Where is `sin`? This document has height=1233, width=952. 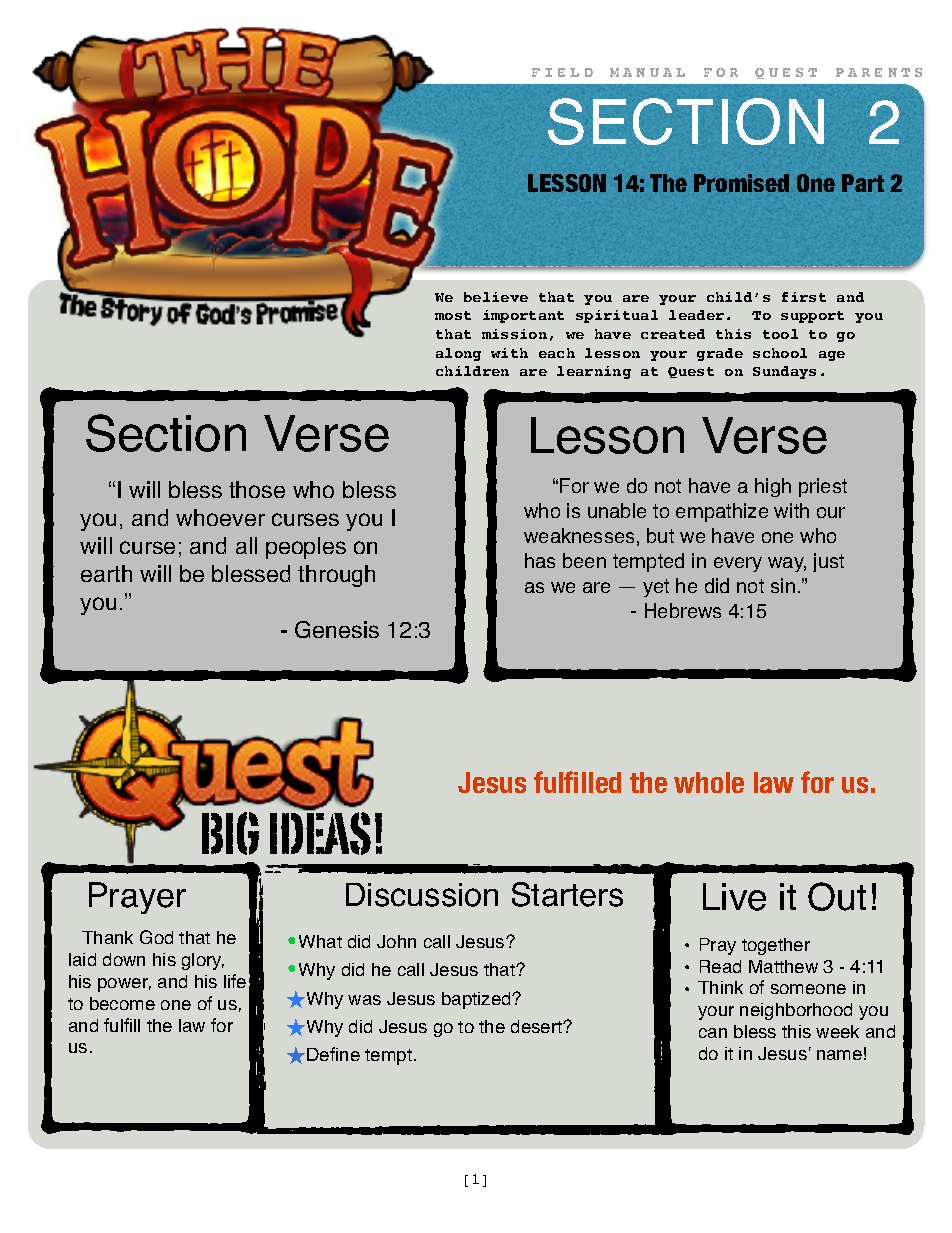
sin is located at coordinates (783, 585).
